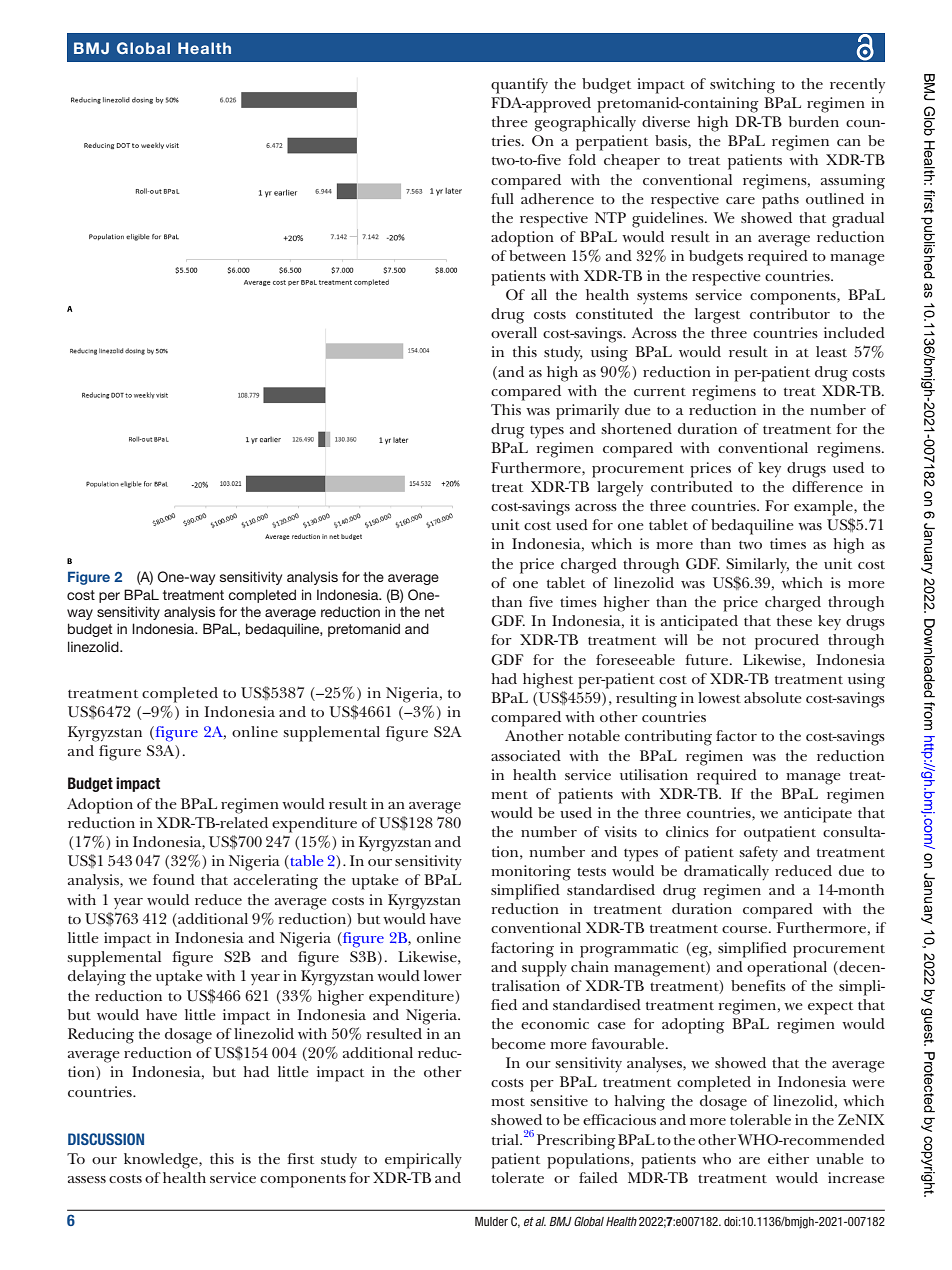 The image size is (952, 1270). What do you see at coordinates (519, 86) in the screenshot?
I see `quantify` at bounding box center [519, 86].
